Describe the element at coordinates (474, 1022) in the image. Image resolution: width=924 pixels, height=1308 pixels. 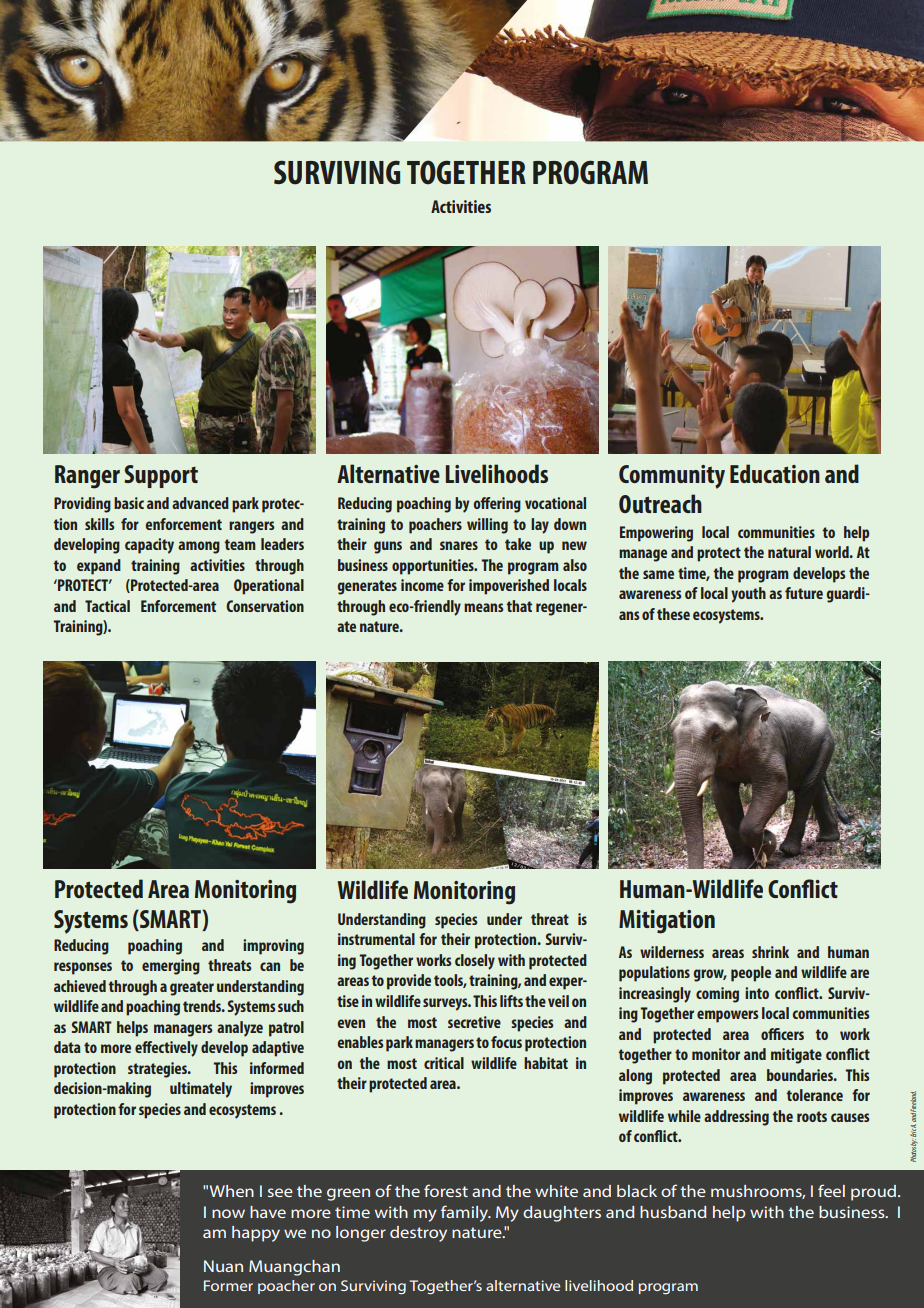
I see `secretive` at that location.
